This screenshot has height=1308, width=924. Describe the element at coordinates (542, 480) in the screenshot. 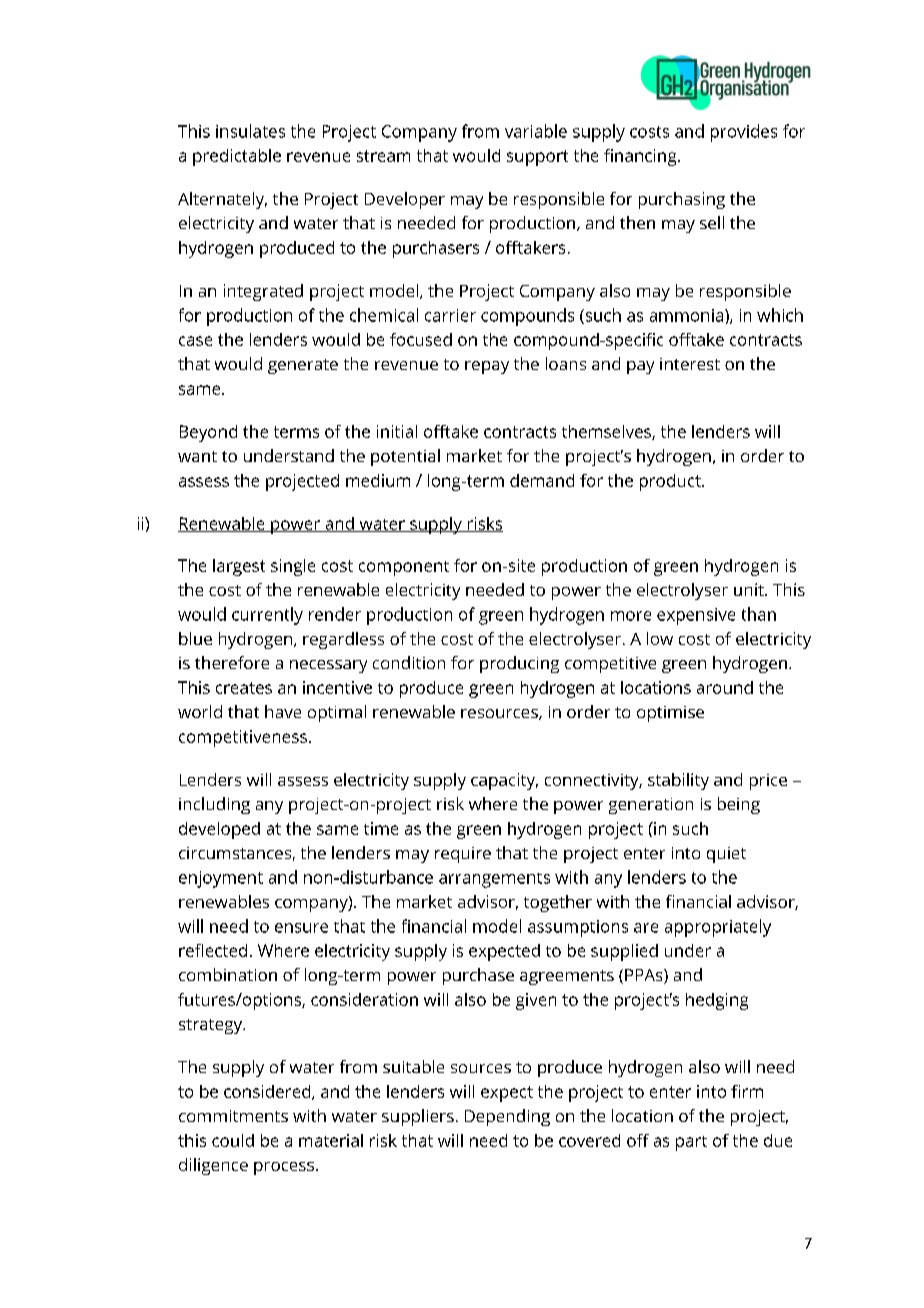

I see `demand` at that location.
